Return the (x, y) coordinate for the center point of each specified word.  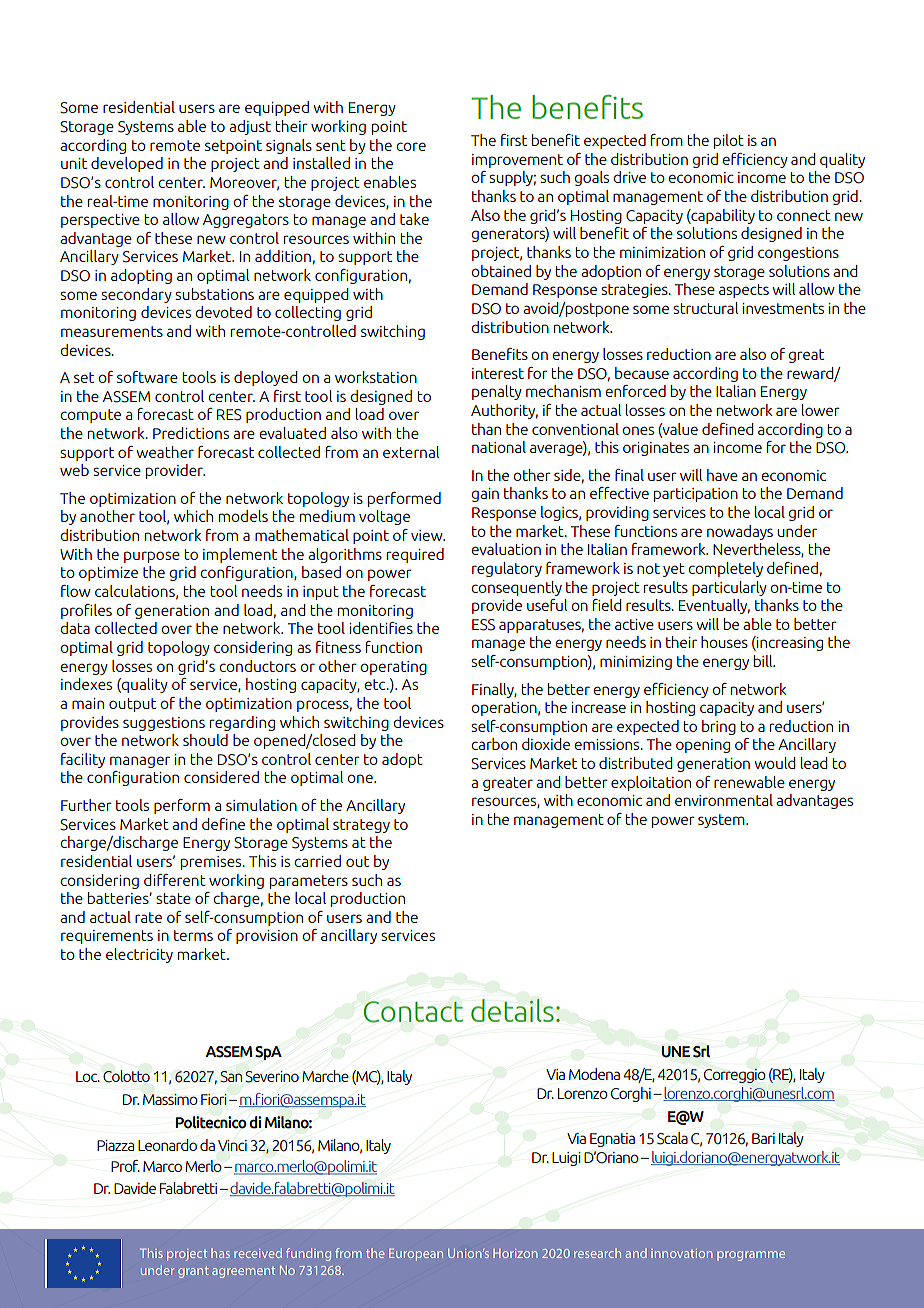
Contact (413, 1012)
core (411, 146)
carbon (494, 744)
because (642, 373)
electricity (139, 955)
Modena (594, 1074)
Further (86, 805)
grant (193, 1272)
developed (127, 164)
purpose (152, 557)
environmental (724, 800)
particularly (729, 588)
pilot (729, 141)
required (415, 555)
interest (498, 373)
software (147, 377)
